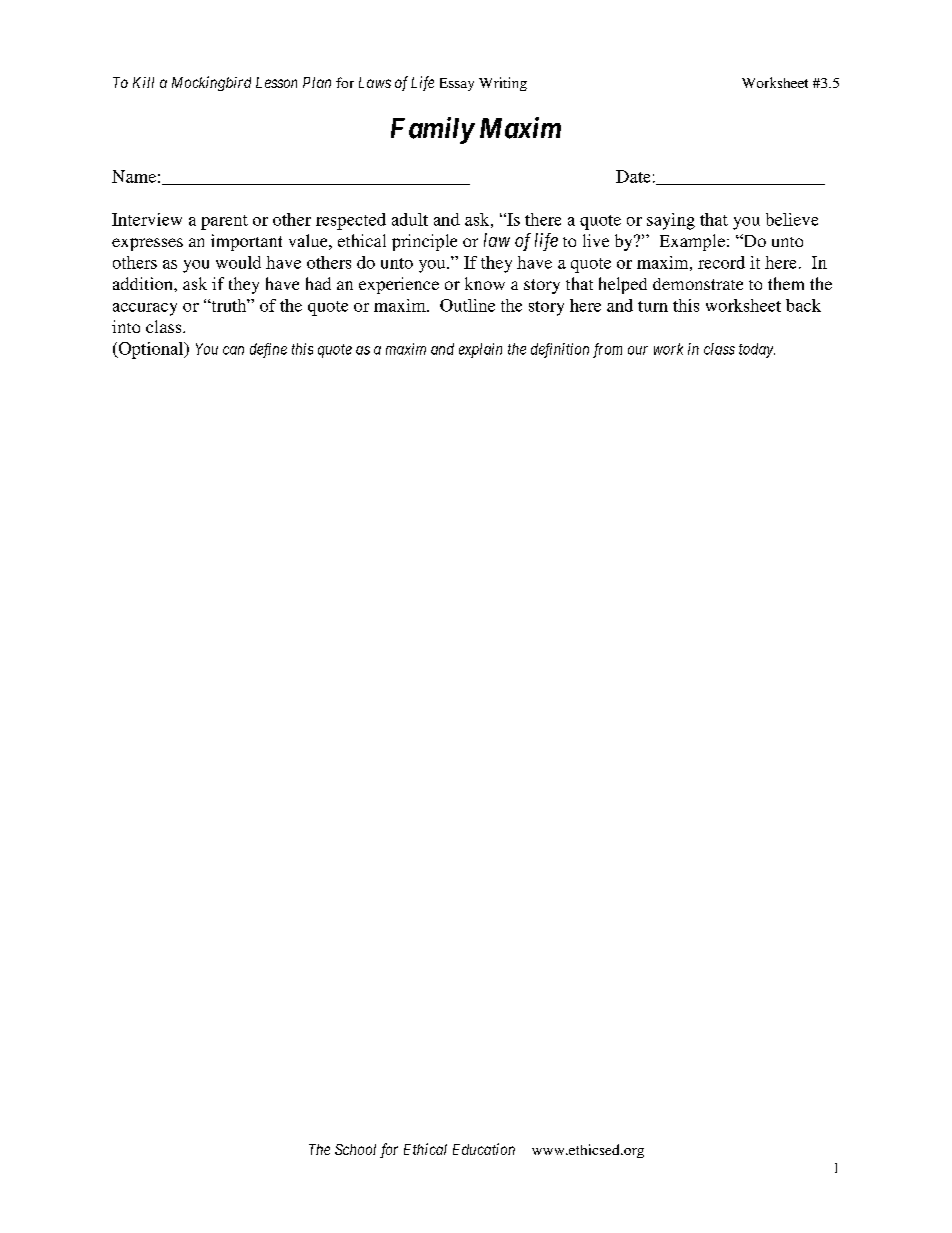  What do you see at coordinates (757, 350) in the screenshot?
I see `today` at bounding box center [757, 350].
